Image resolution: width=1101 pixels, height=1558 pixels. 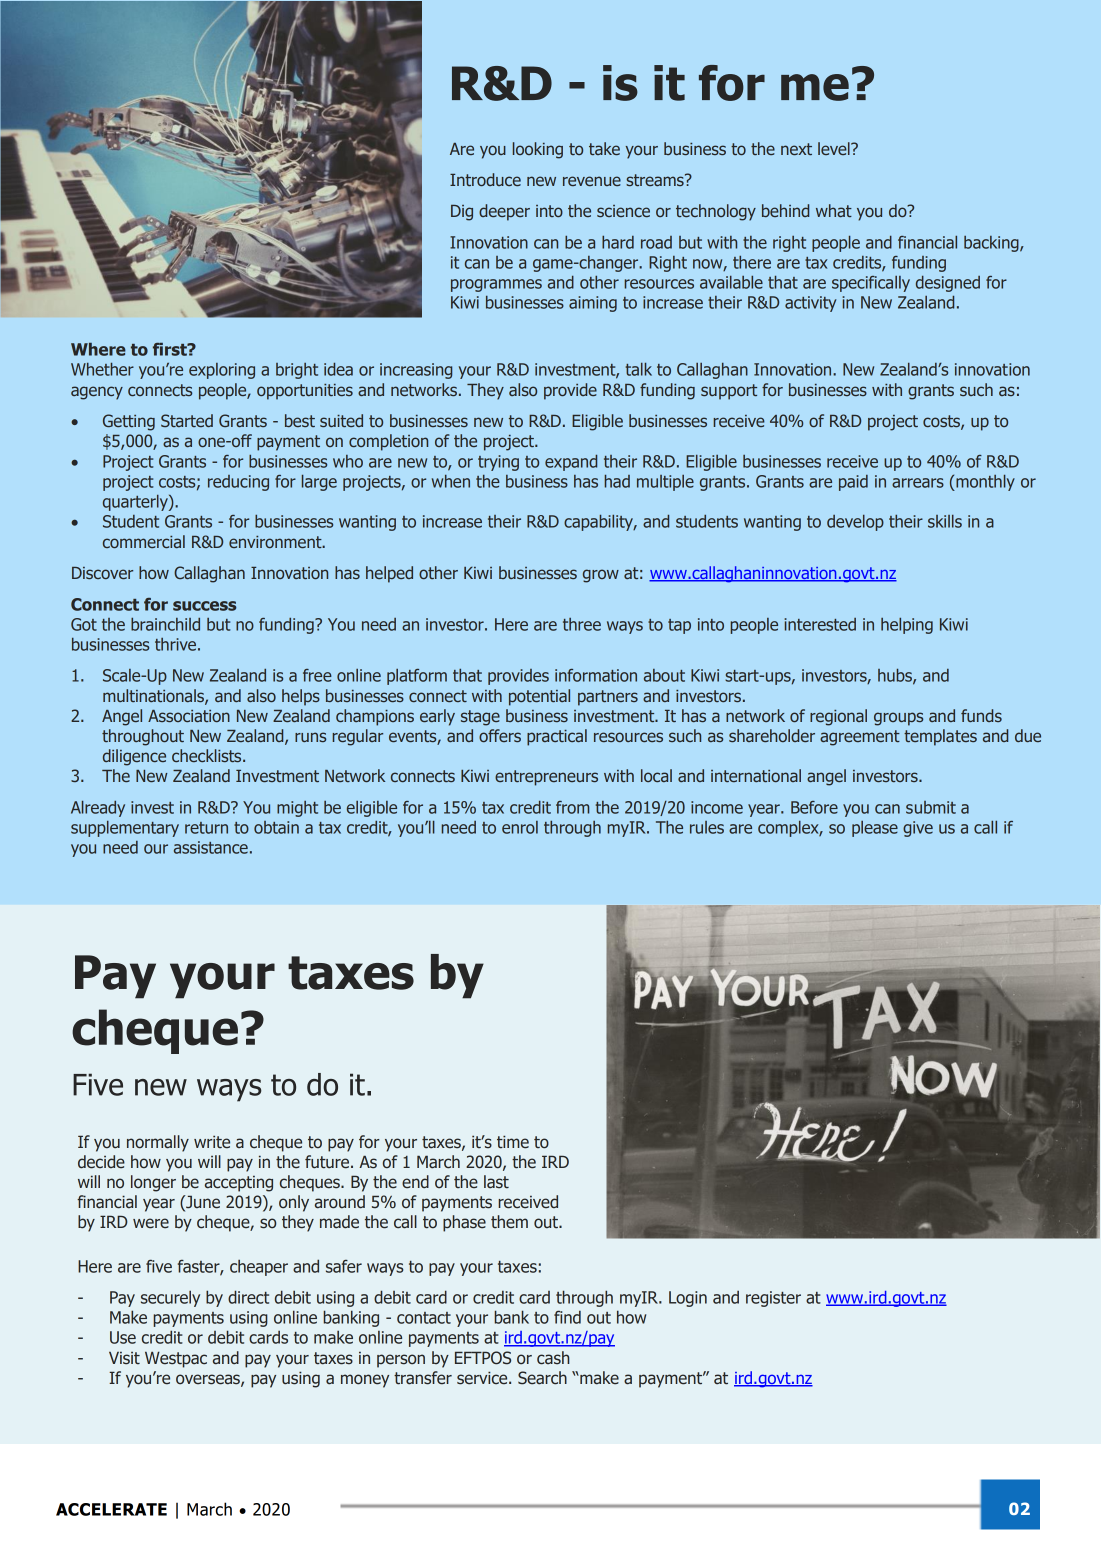 I want to click on revenue, so click(x=592, y=181).
